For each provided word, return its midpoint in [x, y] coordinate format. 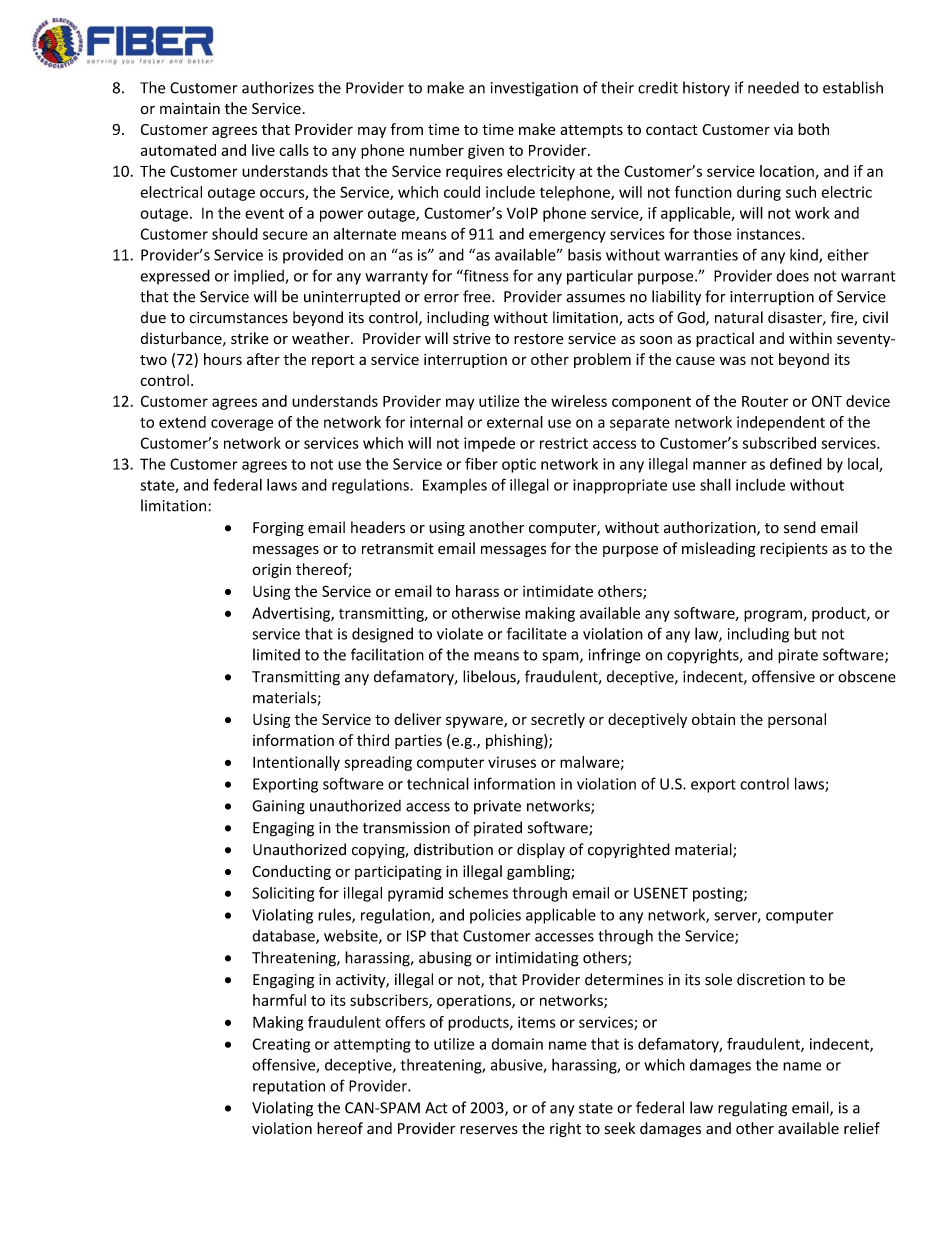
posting [719, 894]
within [810, 338]
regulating [752, 1109]
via [783, 129]
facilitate [537, 633]
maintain [190, 108]
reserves [489, 1130]
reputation [289, 1087]
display [541, 850]
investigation [534, 89]
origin [271, 571]
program [773, 616]
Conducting [291, 872]
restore [539, 339]
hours [223, 359]
